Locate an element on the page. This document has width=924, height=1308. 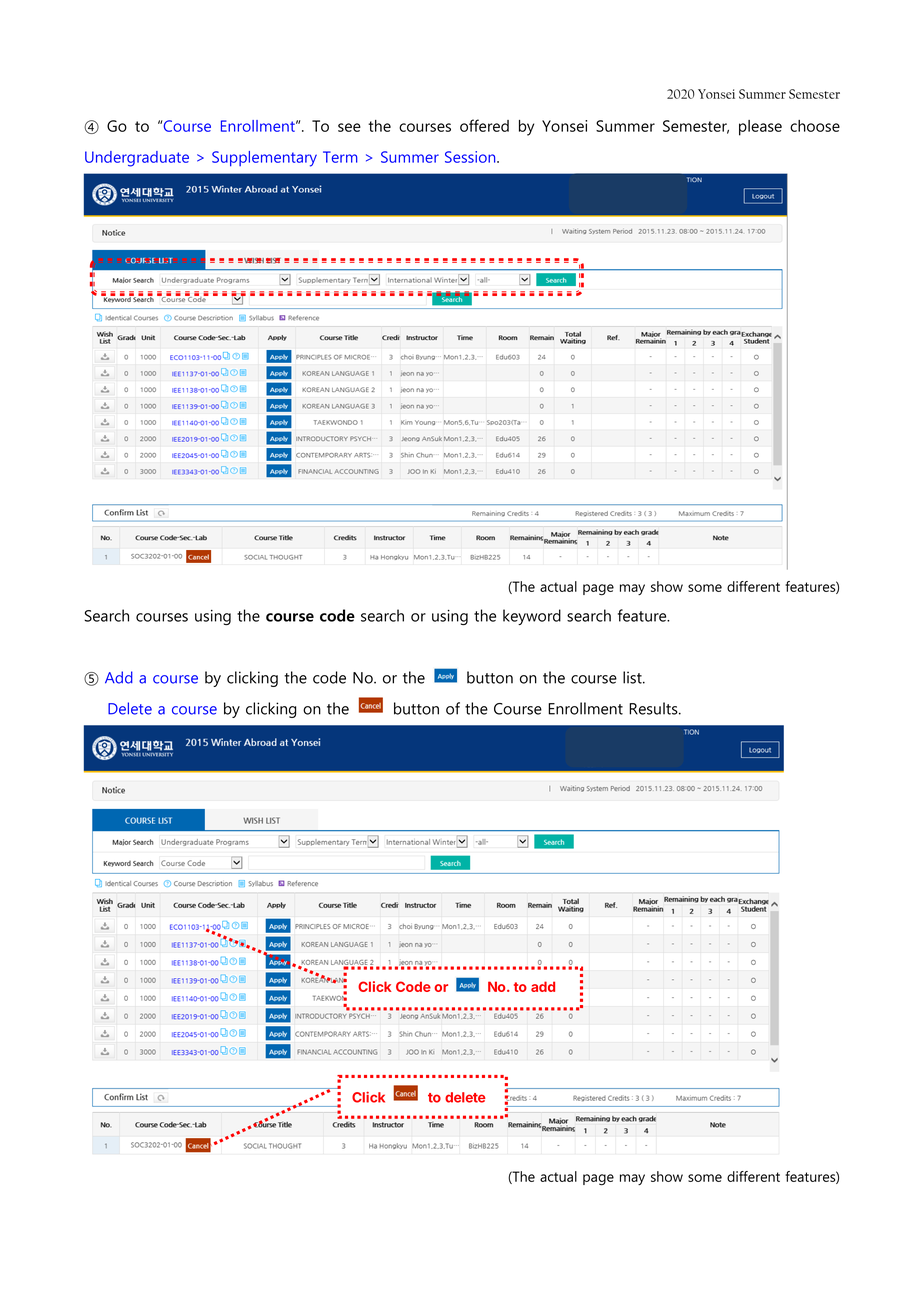
see is located at coordinates (349, 127).
